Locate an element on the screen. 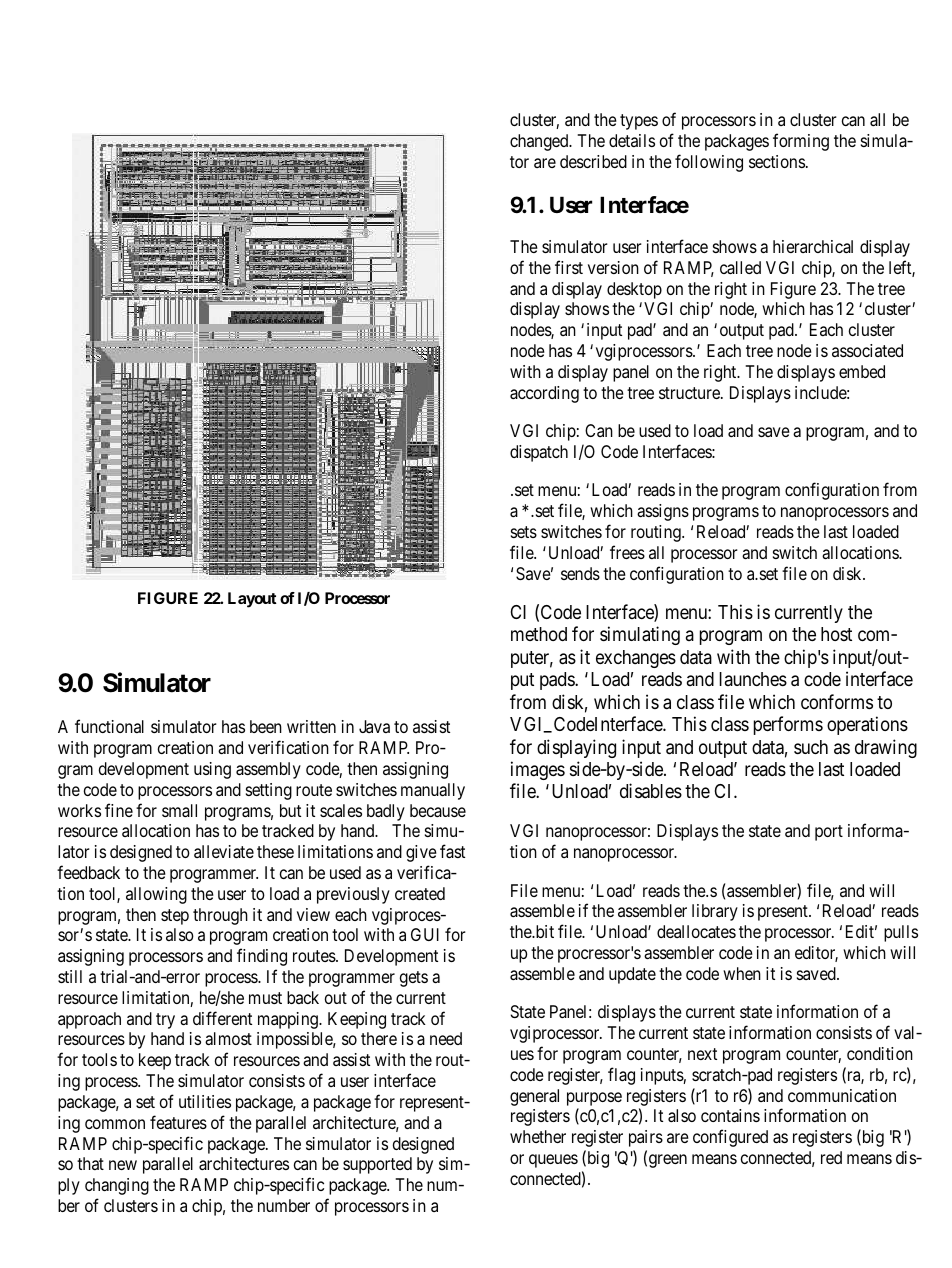  Layout is located at coordinates (252, 600).
